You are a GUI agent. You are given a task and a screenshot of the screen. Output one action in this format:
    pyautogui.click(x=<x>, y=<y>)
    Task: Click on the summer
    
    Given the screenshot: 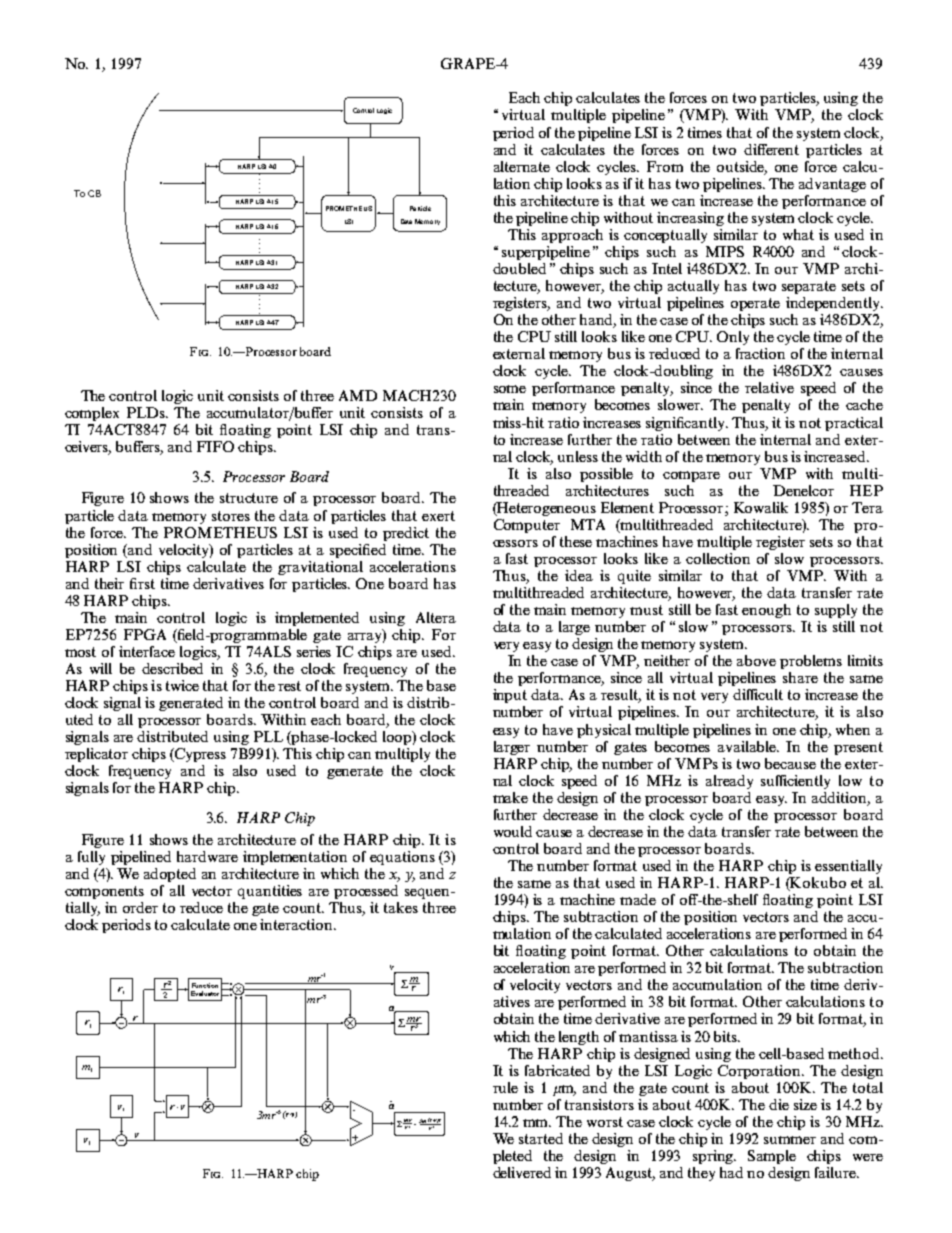 What is the action you would take?
    pyautogui.click(x=790, y=1140)
